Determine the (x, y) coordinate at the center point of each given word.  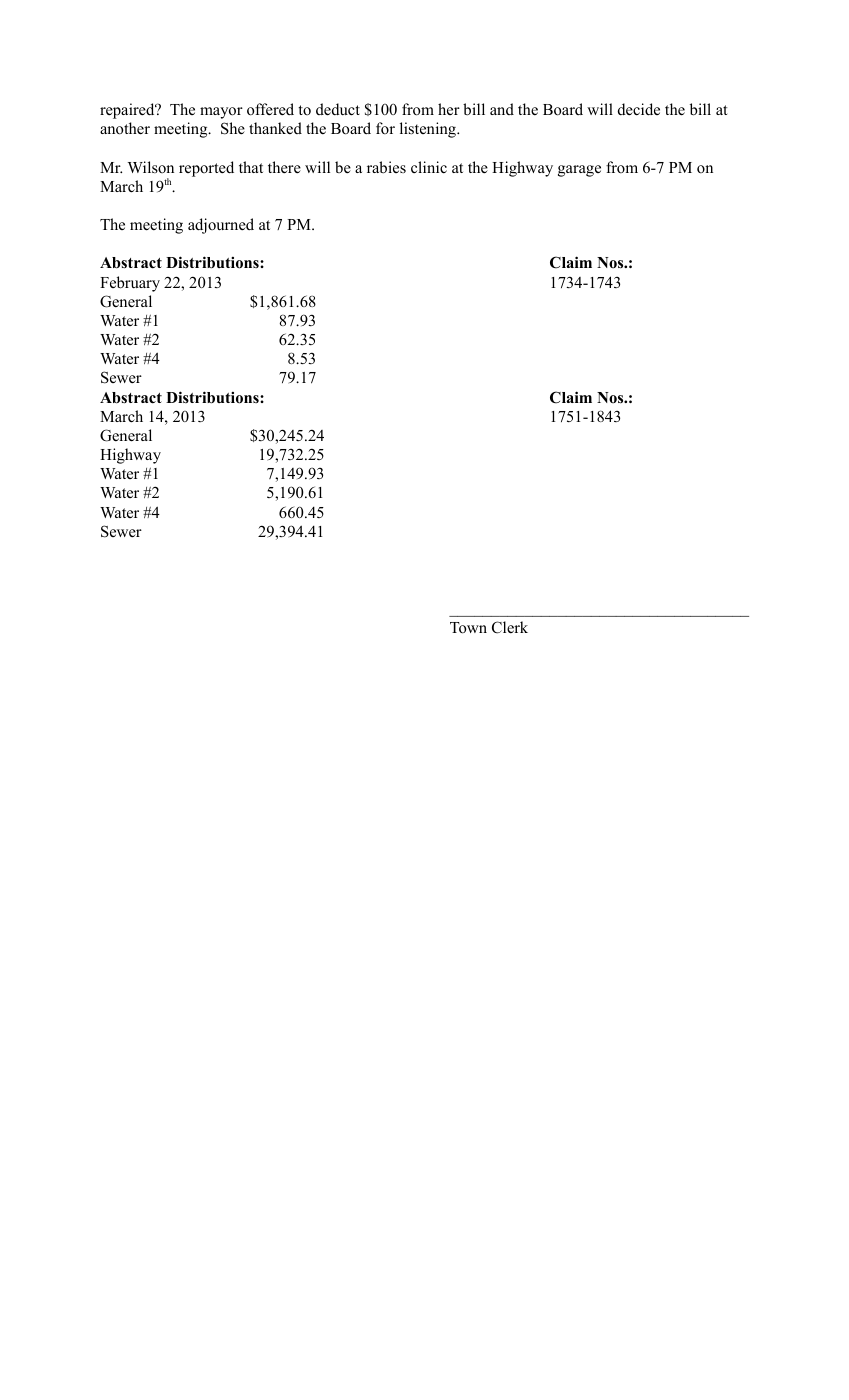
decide (639, 109)
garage (579, 171)
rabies (386, 167)
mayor (221, 113)
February (130, 284)
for (385, 128)
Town (468, 628)
